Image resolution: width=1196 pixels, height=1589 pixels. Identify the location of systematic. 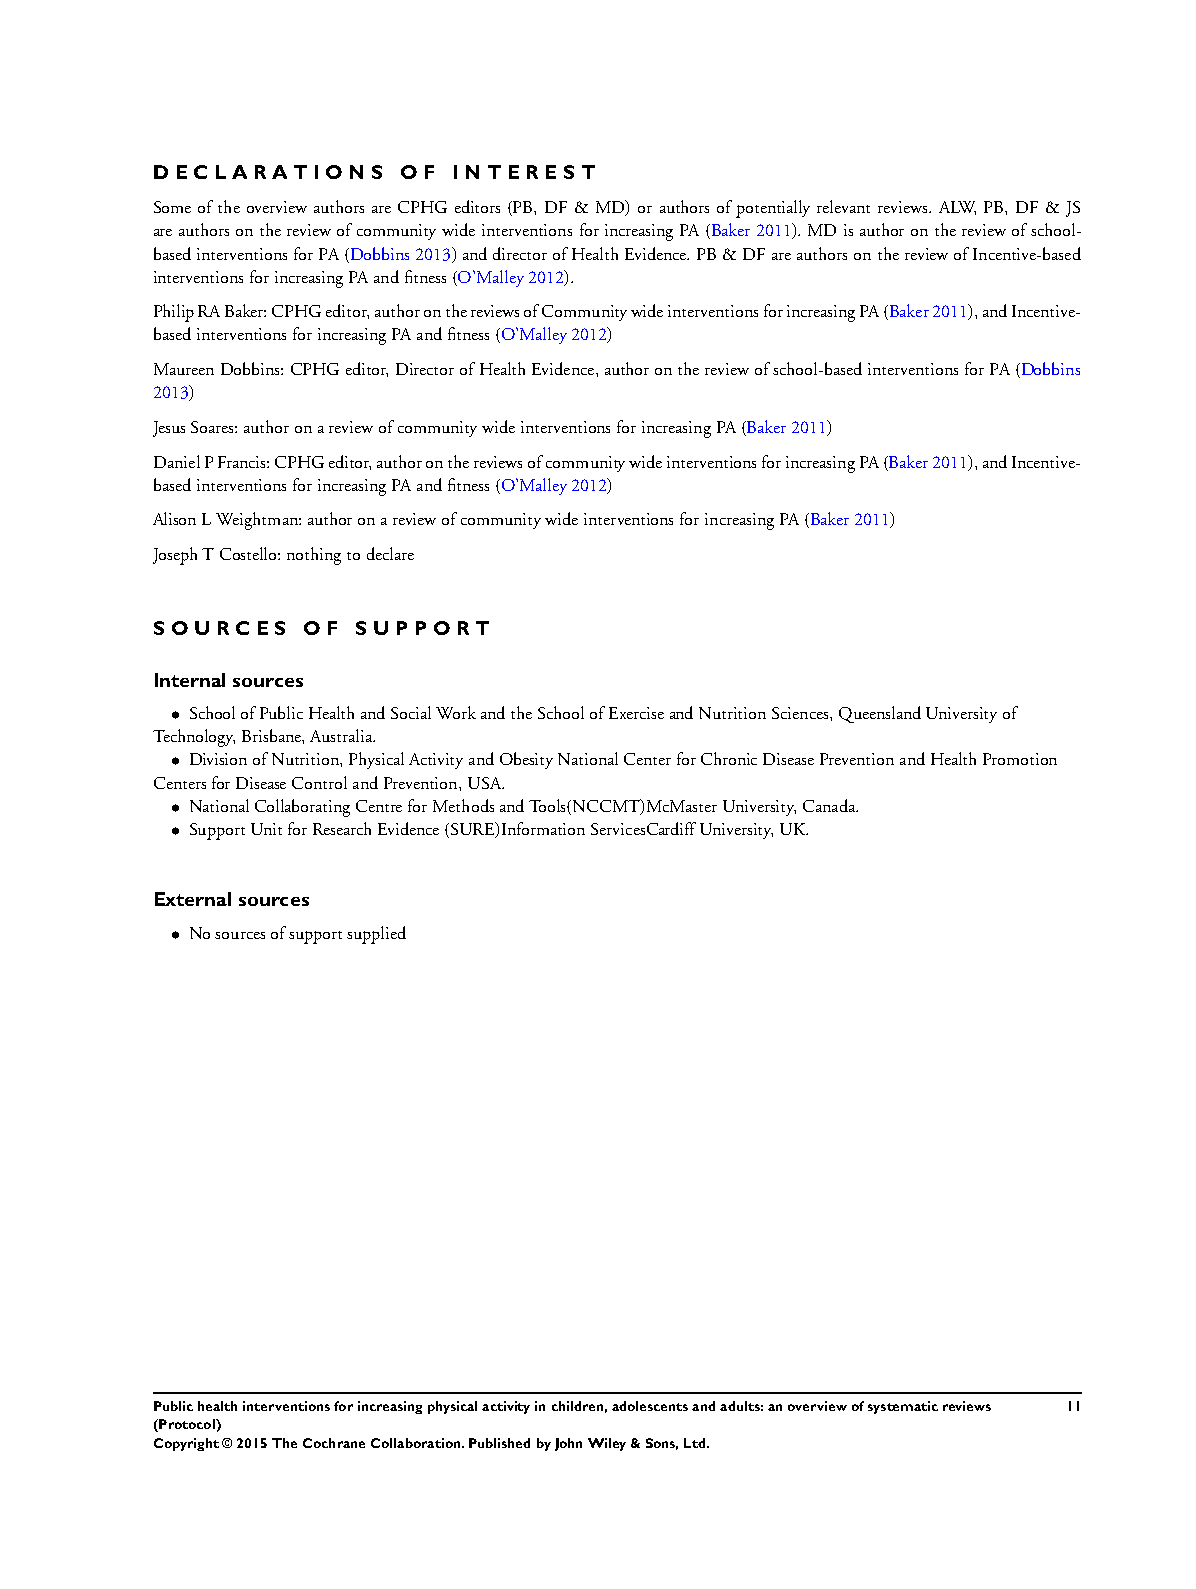
(903, 1407).
